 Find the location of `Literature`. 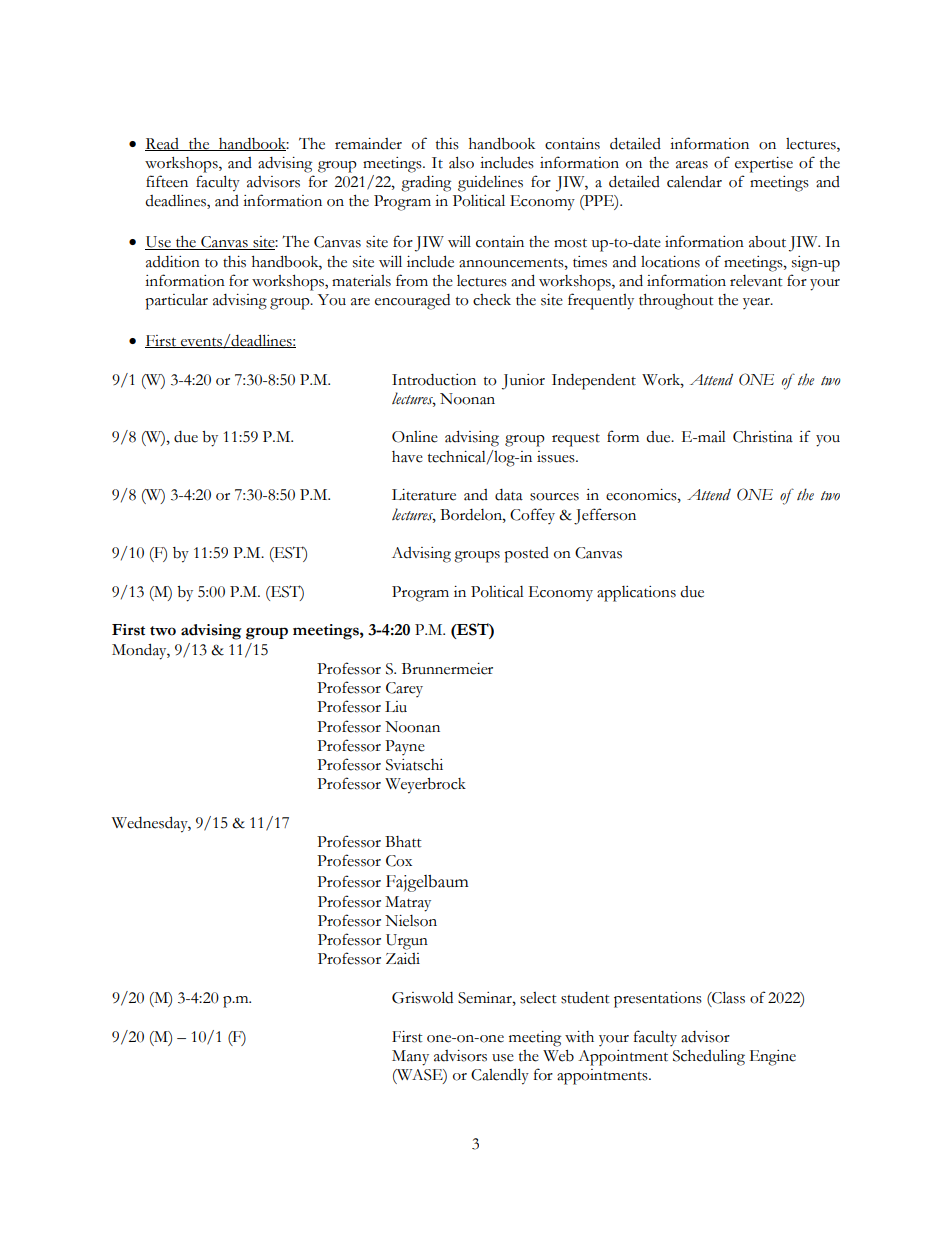

Literature is located at coordinates (424, 495).
